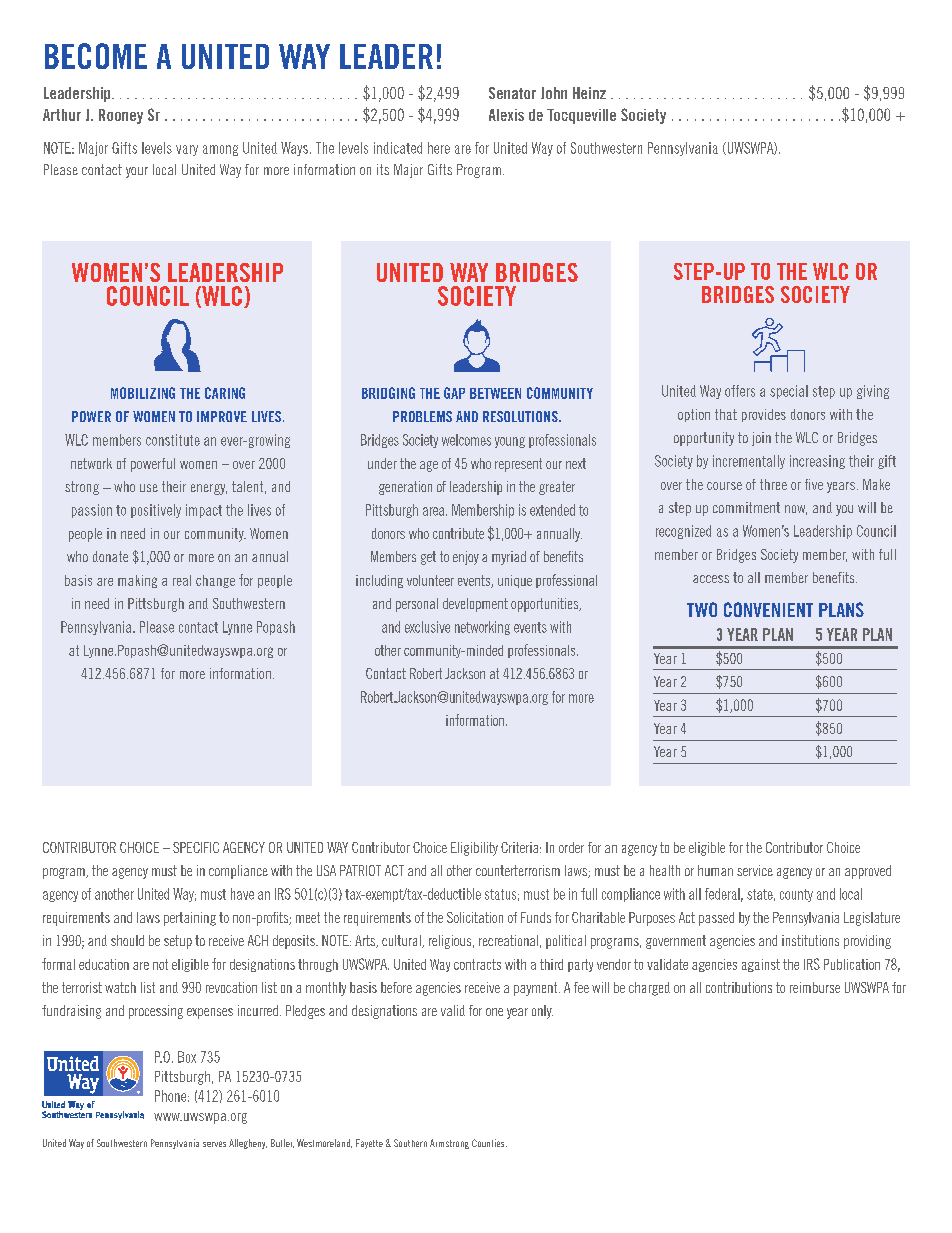 Image resolution: width=952 pixels, height=1233 pixels. What do you see at coordinates (121, 116) in the page?
I see `Rooney` at bounding box center [121, 116].
